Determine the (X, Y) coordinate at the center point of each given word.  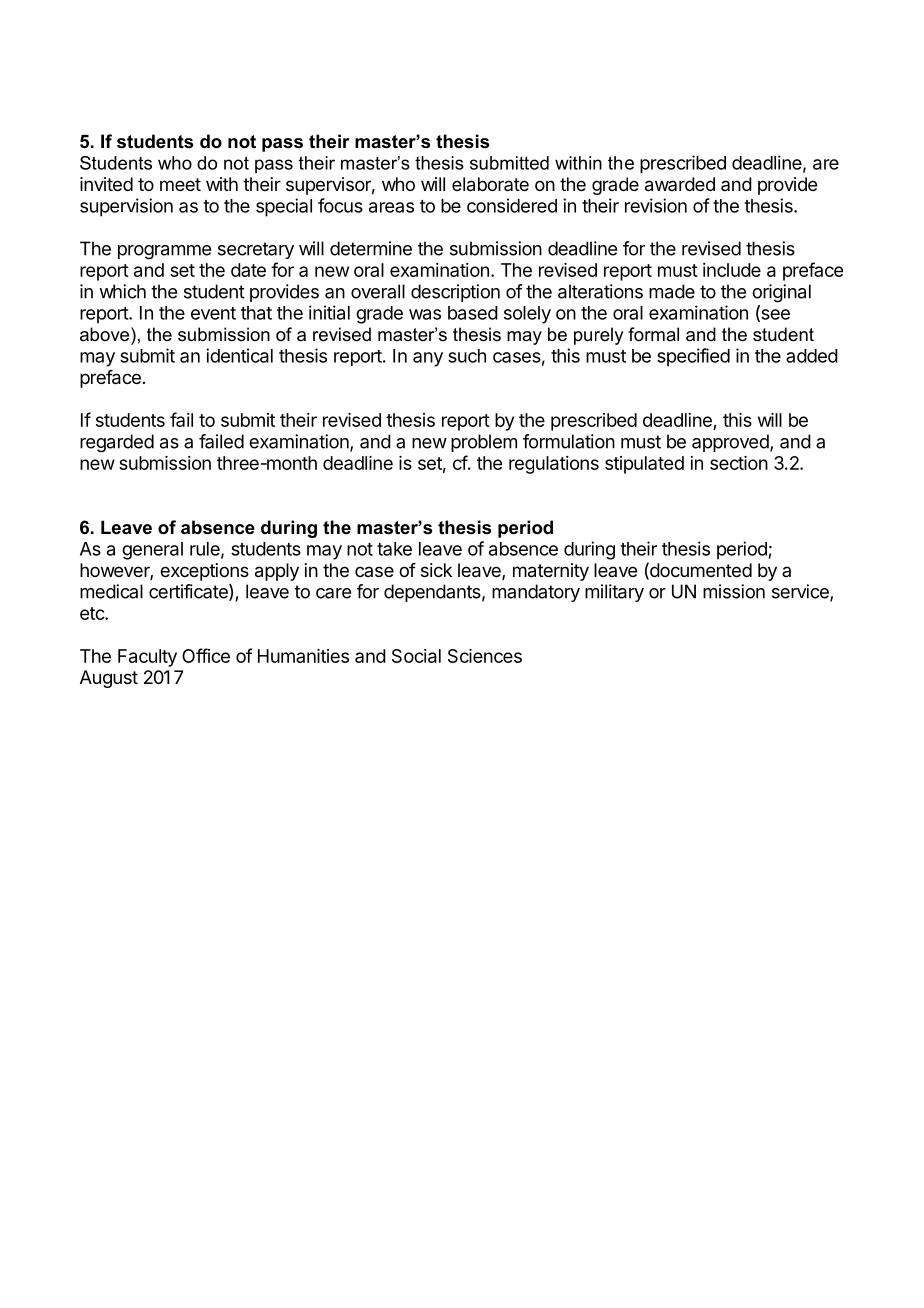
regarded (117, 443)
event (213, 313)
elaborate (490, 184)
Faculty (147, 658)
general (152, 551)
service (801, 592)
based (473, 313)
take (394, 549)
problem (484, 443)
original (781, 293)
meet (180, 184)
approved (731, 443)
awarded (680, 184)
